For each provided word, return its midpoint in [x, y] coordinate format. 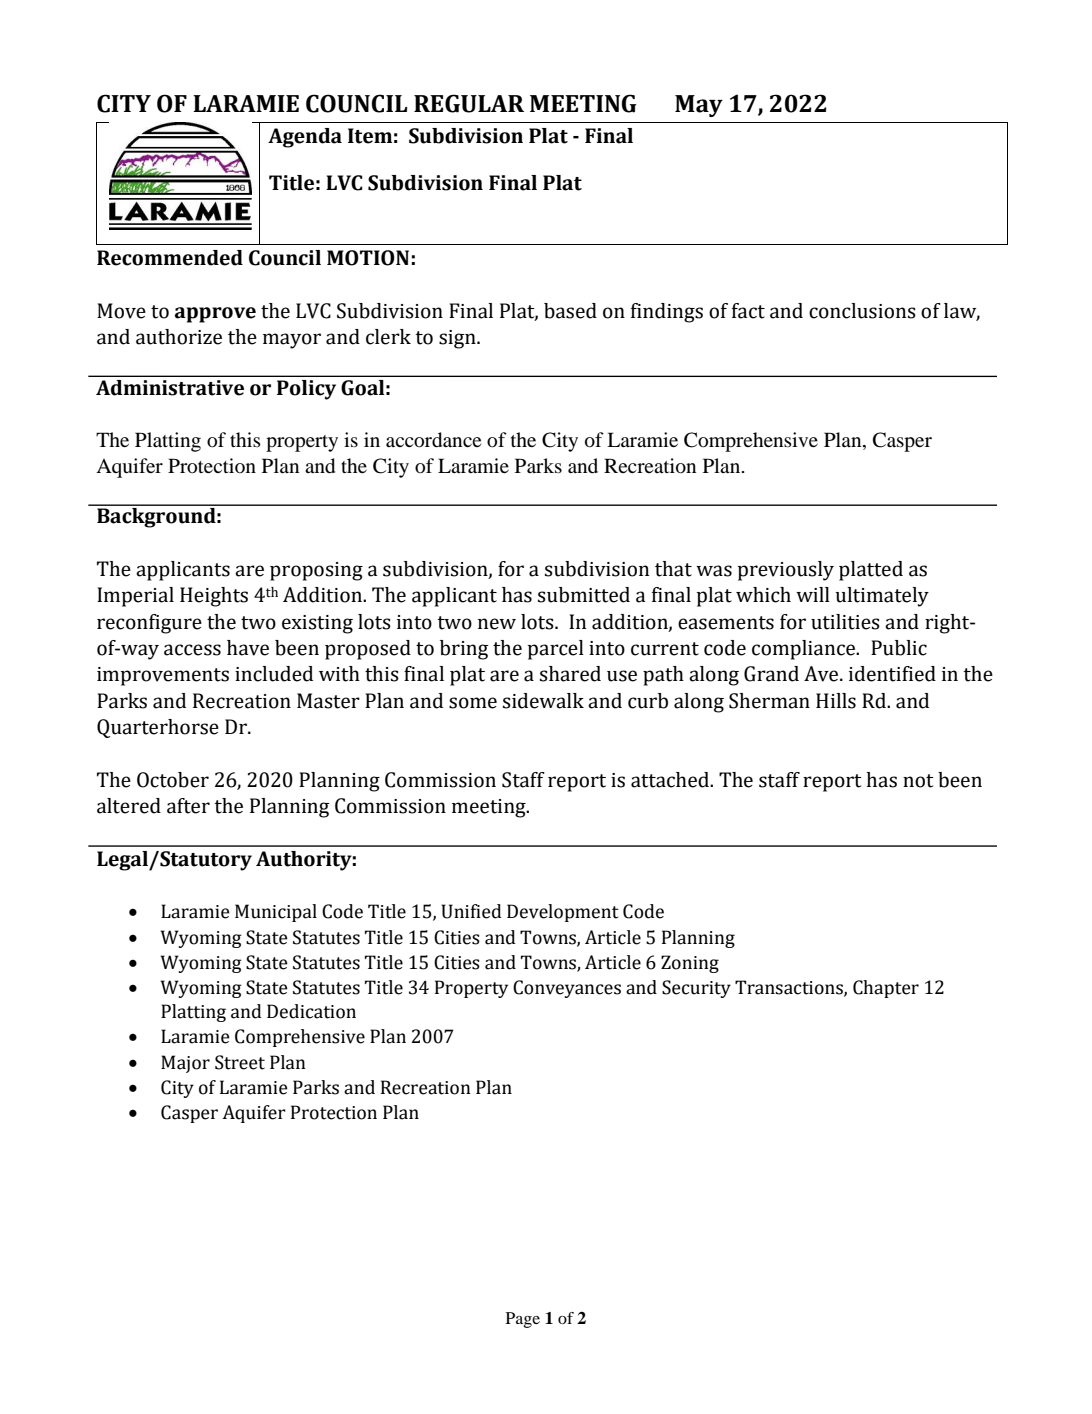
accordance [433, 440]
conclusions [862, 311]
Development [563, 913]
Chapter [886, 989]
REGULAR [469, 103]
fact [748, 311]
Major [185, 1064]
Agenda [305, 138]
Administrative [170, 387]
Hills [836, 701]
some [473, 703]
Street [240, 1062]
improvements [163, 676]
